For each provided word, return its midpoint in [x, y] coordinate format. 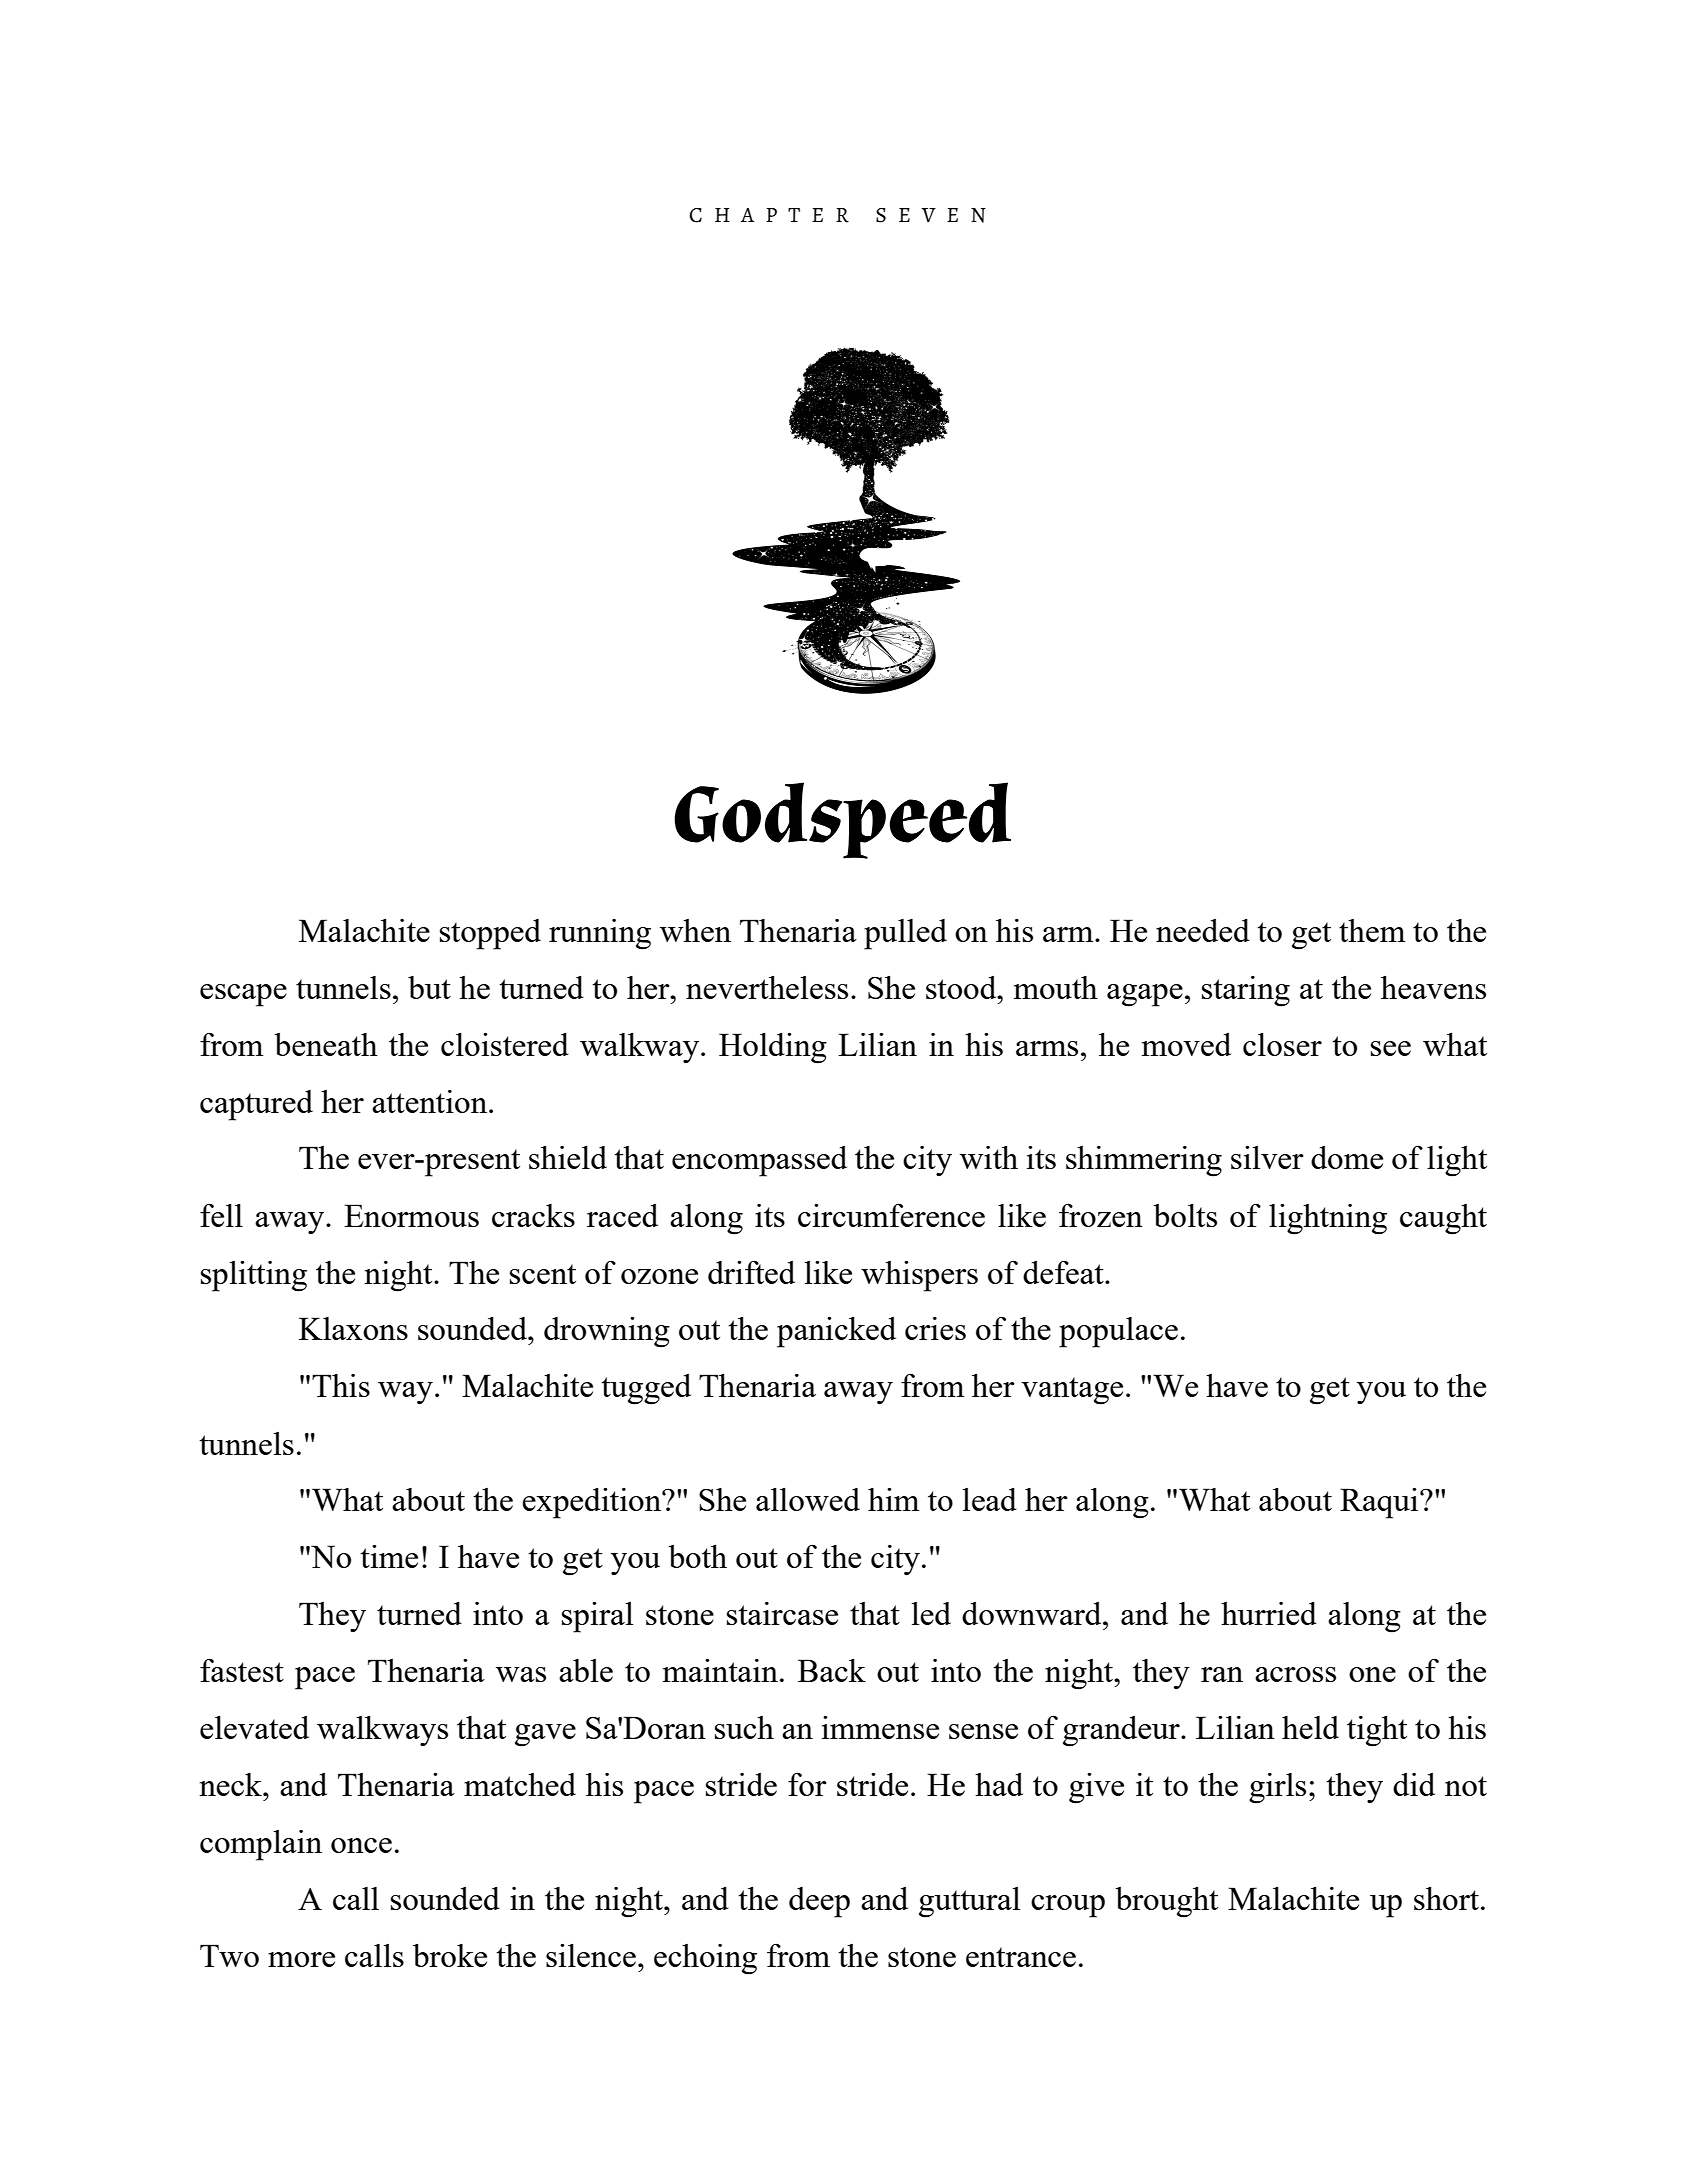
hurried [1269, 1613]
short [1446, 1898]
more [301, 1959]
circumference [891, 1215]
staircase [782, 1613]
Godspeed [842, 820]
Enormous [411, 1215]
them [1372, 930]
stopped [490, 934]
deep [819, 1902]
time [389, 1556]
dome [1347, 1157]
